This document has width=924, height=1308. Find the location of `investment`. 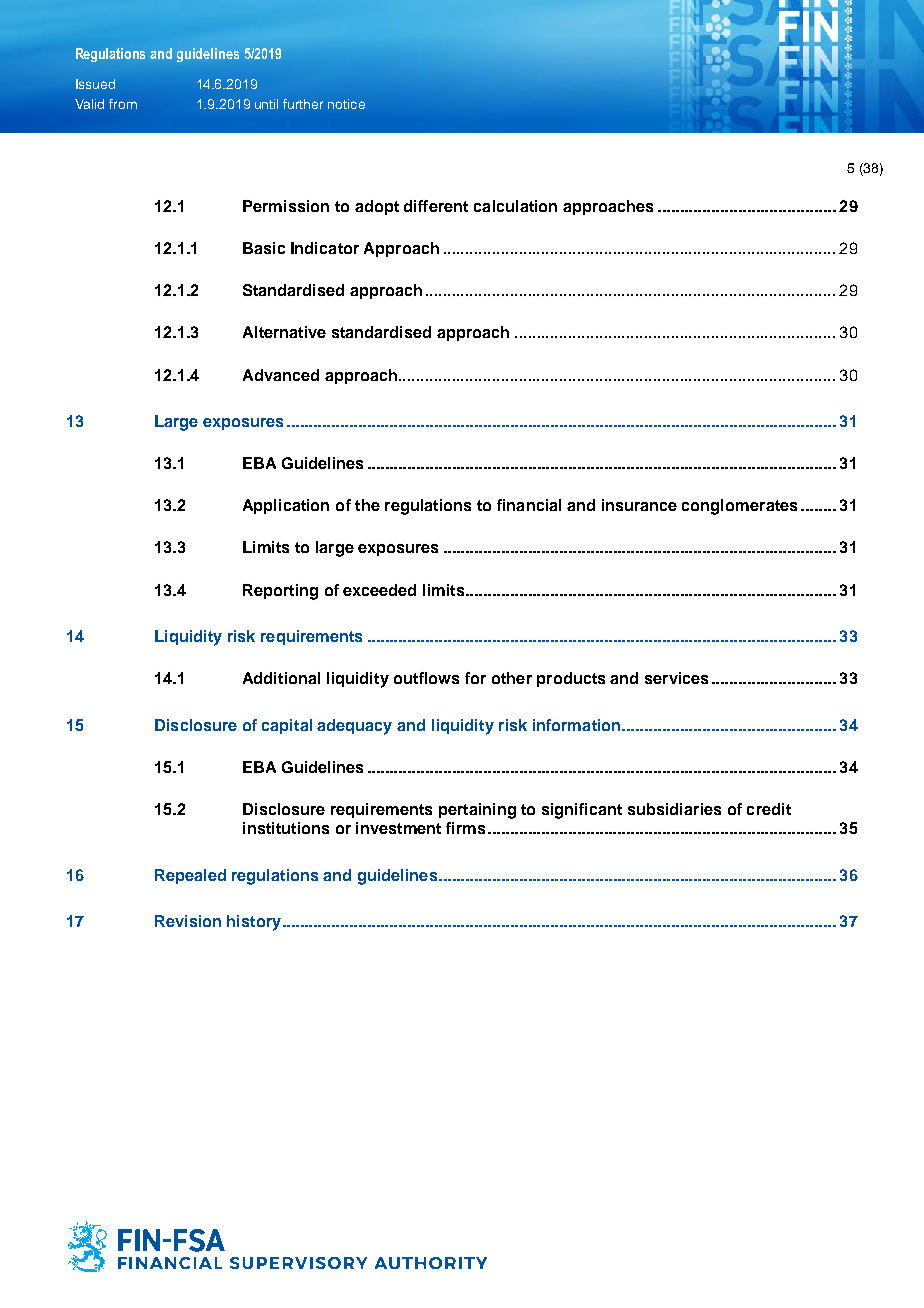

investment is located at coordinates (398, 828).
